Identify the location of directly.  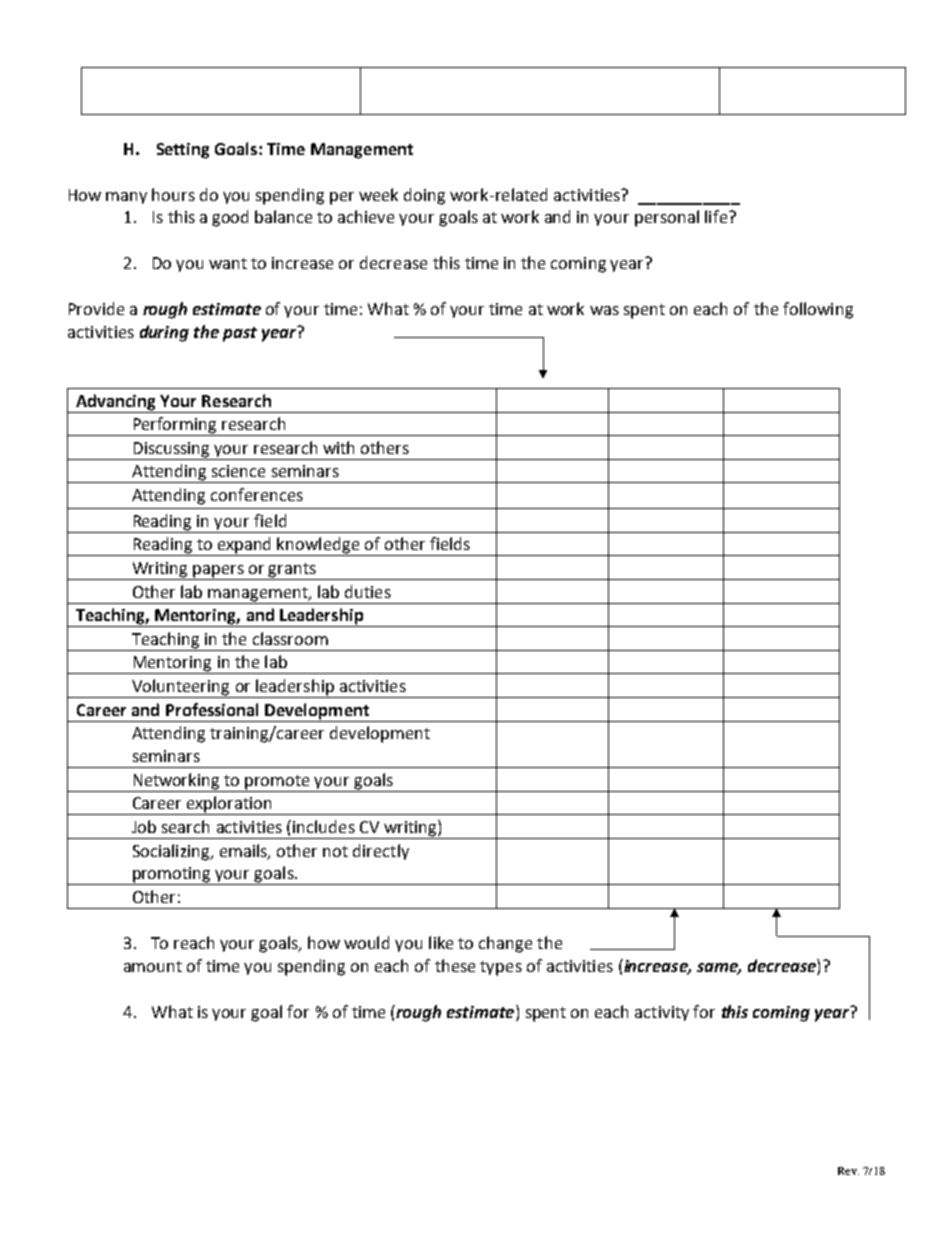
(381, 852).
